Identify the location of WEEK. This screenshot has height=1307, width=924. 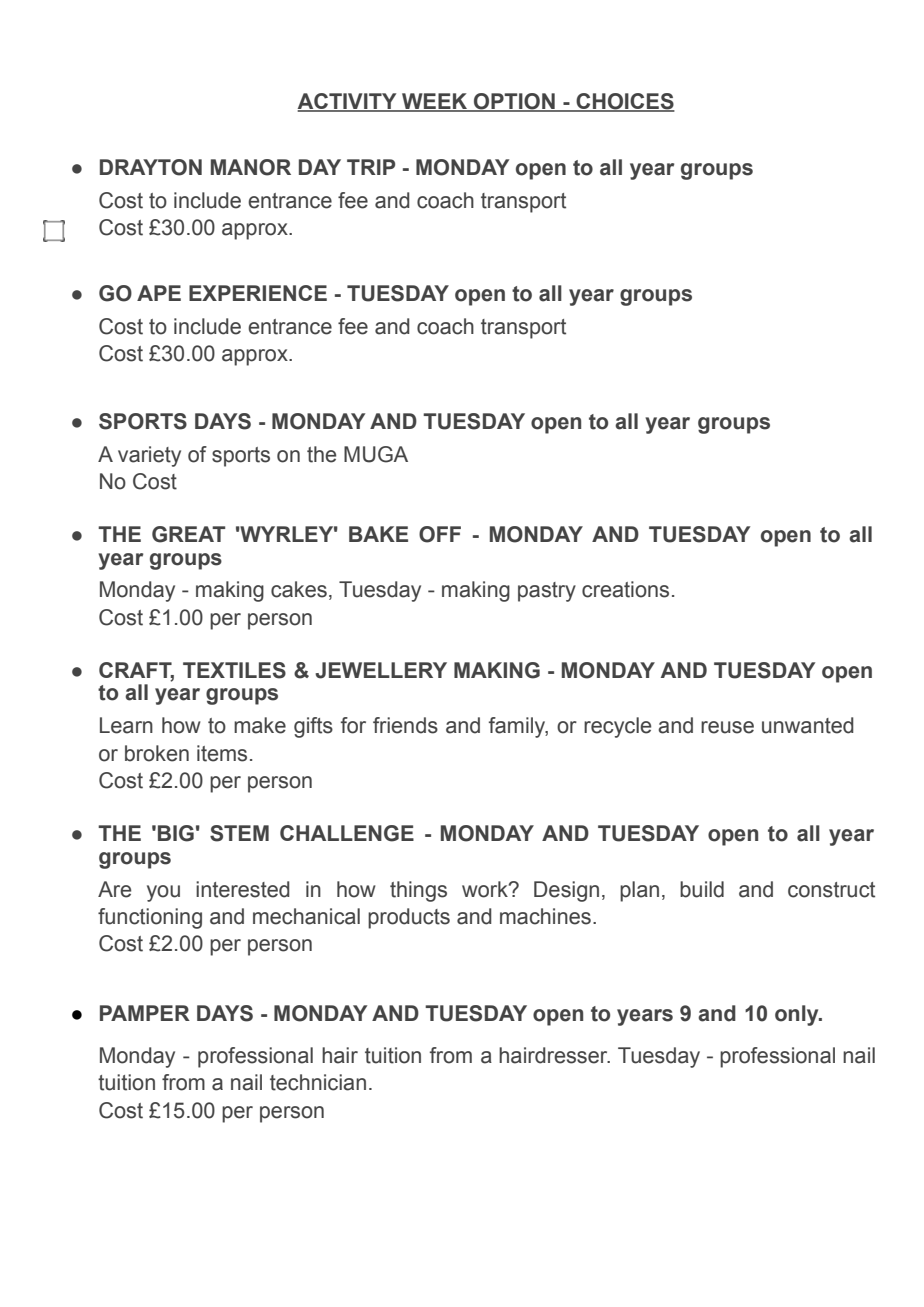
(435, 102).
